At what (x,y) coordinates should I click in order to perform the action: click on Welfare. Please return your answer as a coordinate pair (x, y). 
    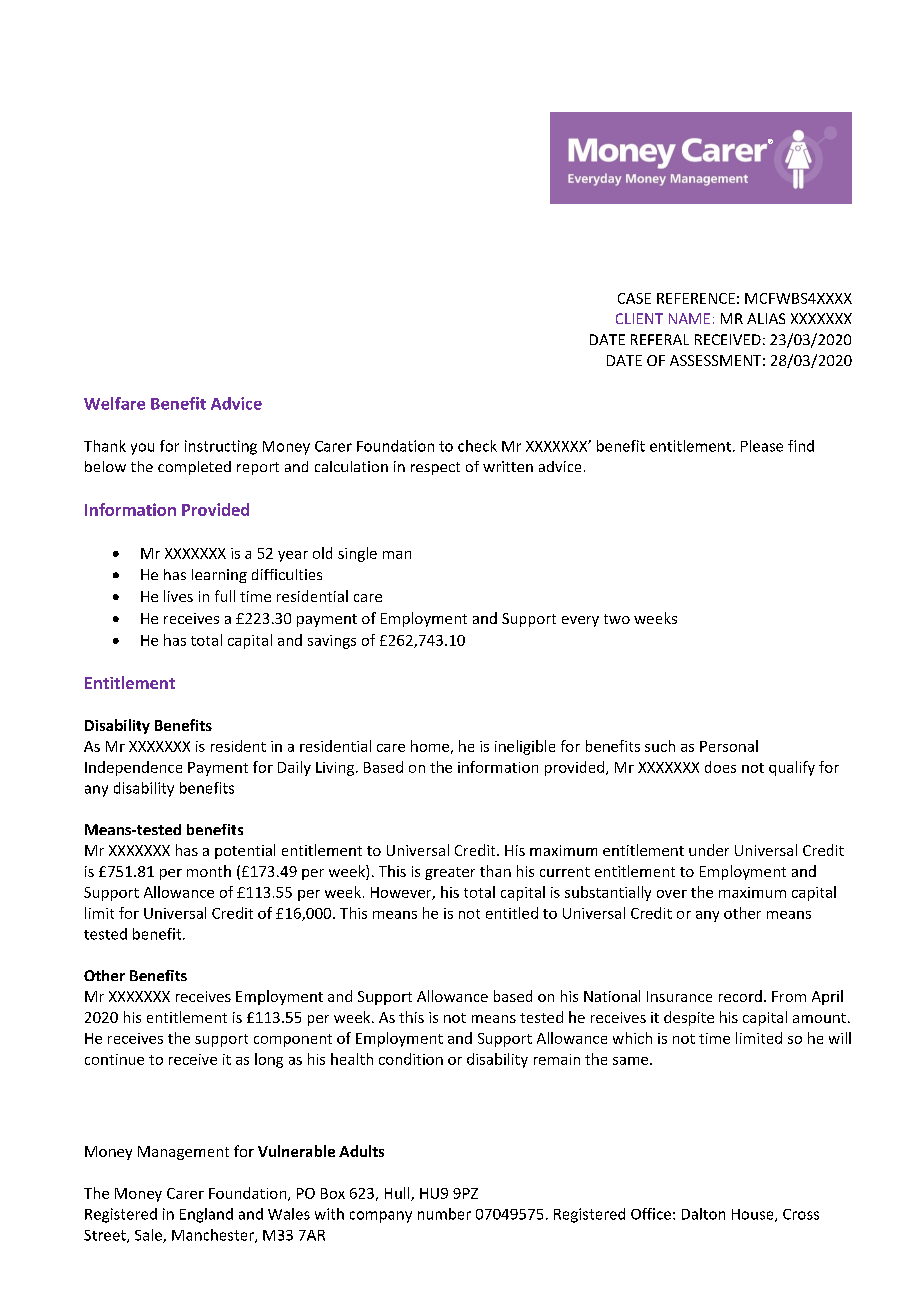
    Looking at the image, I should click on (114, 403).
